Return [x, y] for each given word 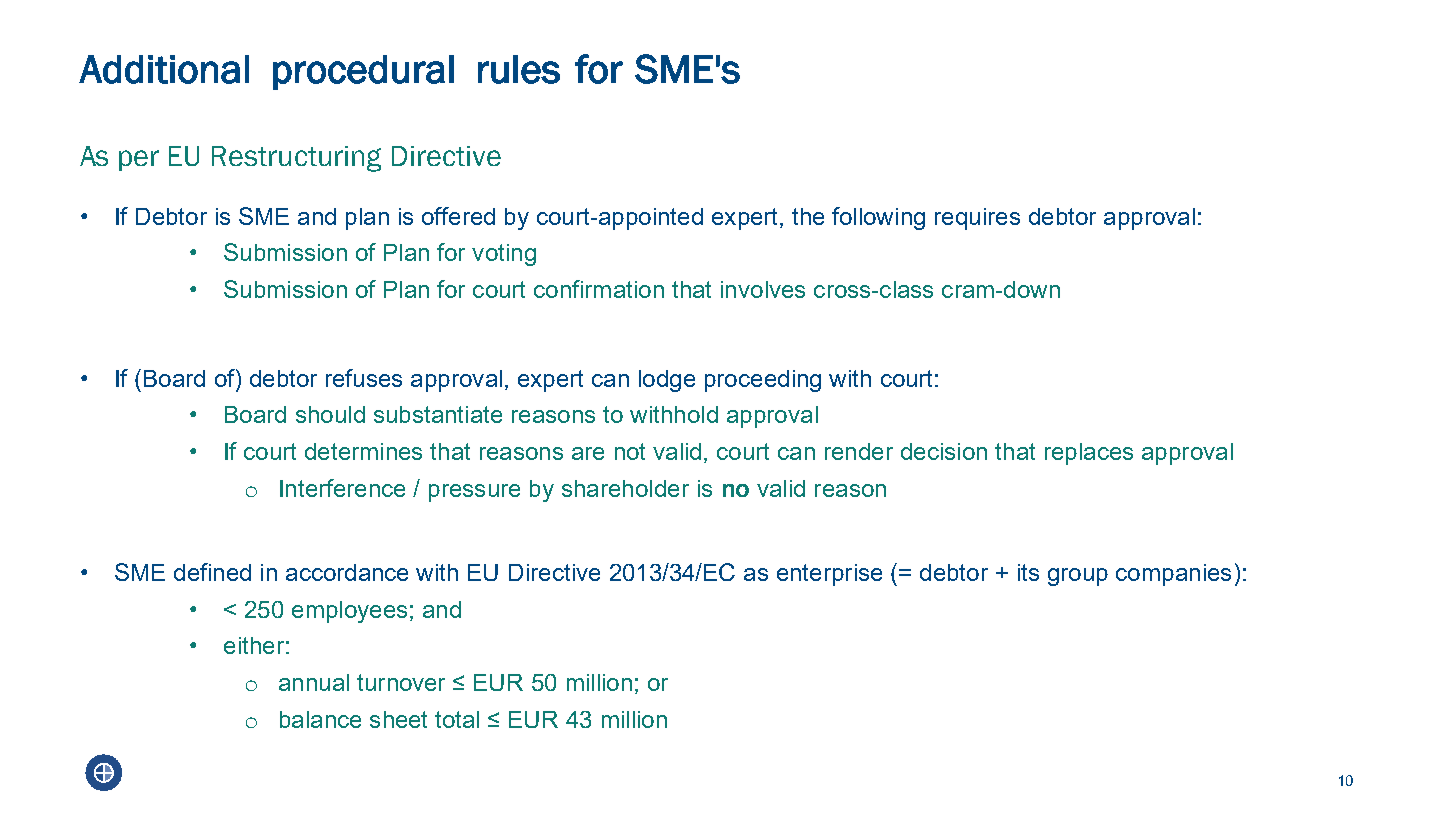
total [457, 719]
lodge [667, 381]
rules [519, 69]
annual [314, 682]
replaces [1089, 454]
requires [977, 219]
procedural [363, 72]
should [330, 414]
